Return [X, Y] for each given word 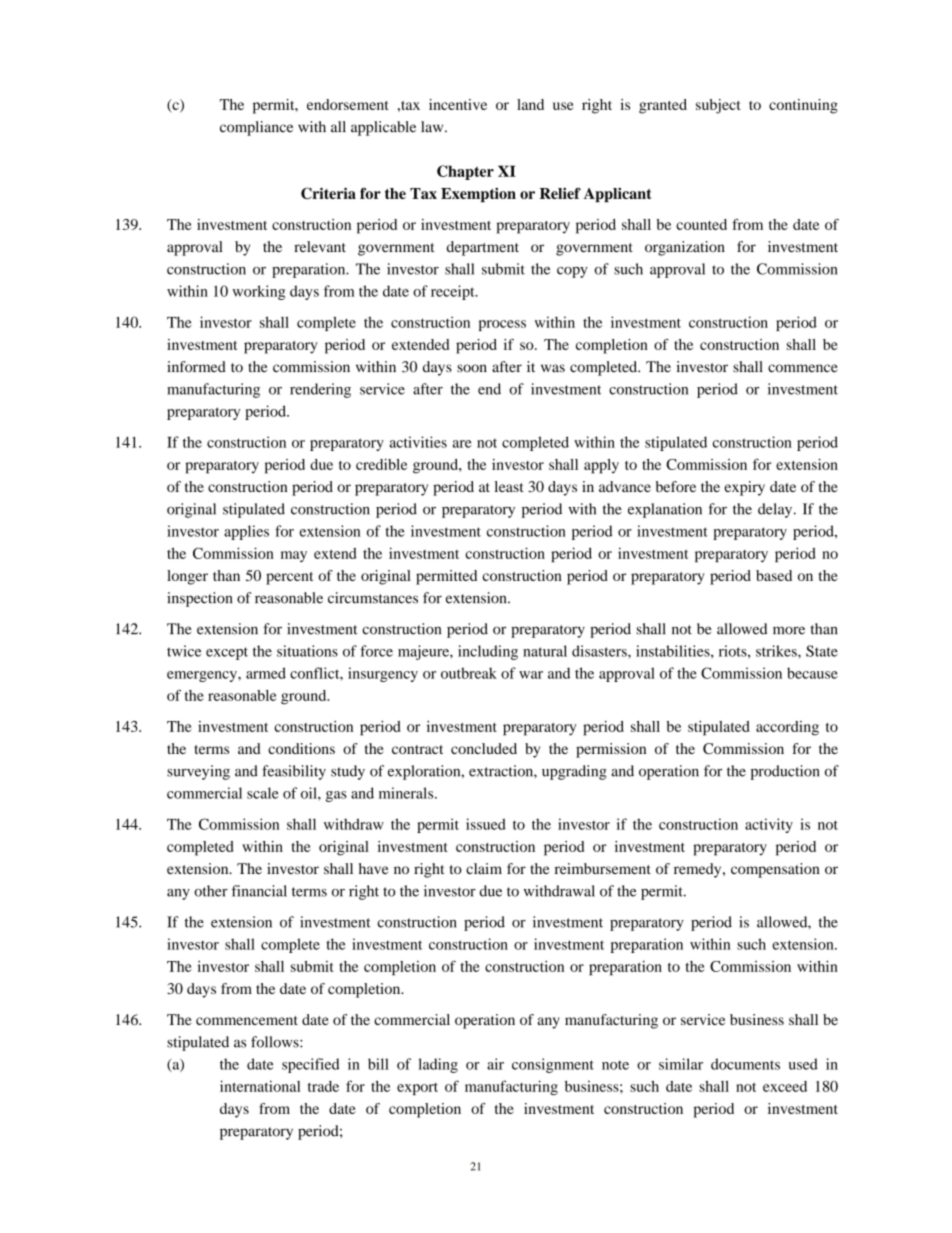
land [530, 104]
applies [246, 532]
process [502, 325]
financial [259, 891]
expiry [744, 488]
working [258, 292]
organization [685, 248]
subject [718, 106]
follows [276, 1042]
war [531, 675]
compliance [256, 128]
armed [266, 673]
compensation [775, 870]
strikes [777, 651]
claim [484, 868]
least [509, 486]
